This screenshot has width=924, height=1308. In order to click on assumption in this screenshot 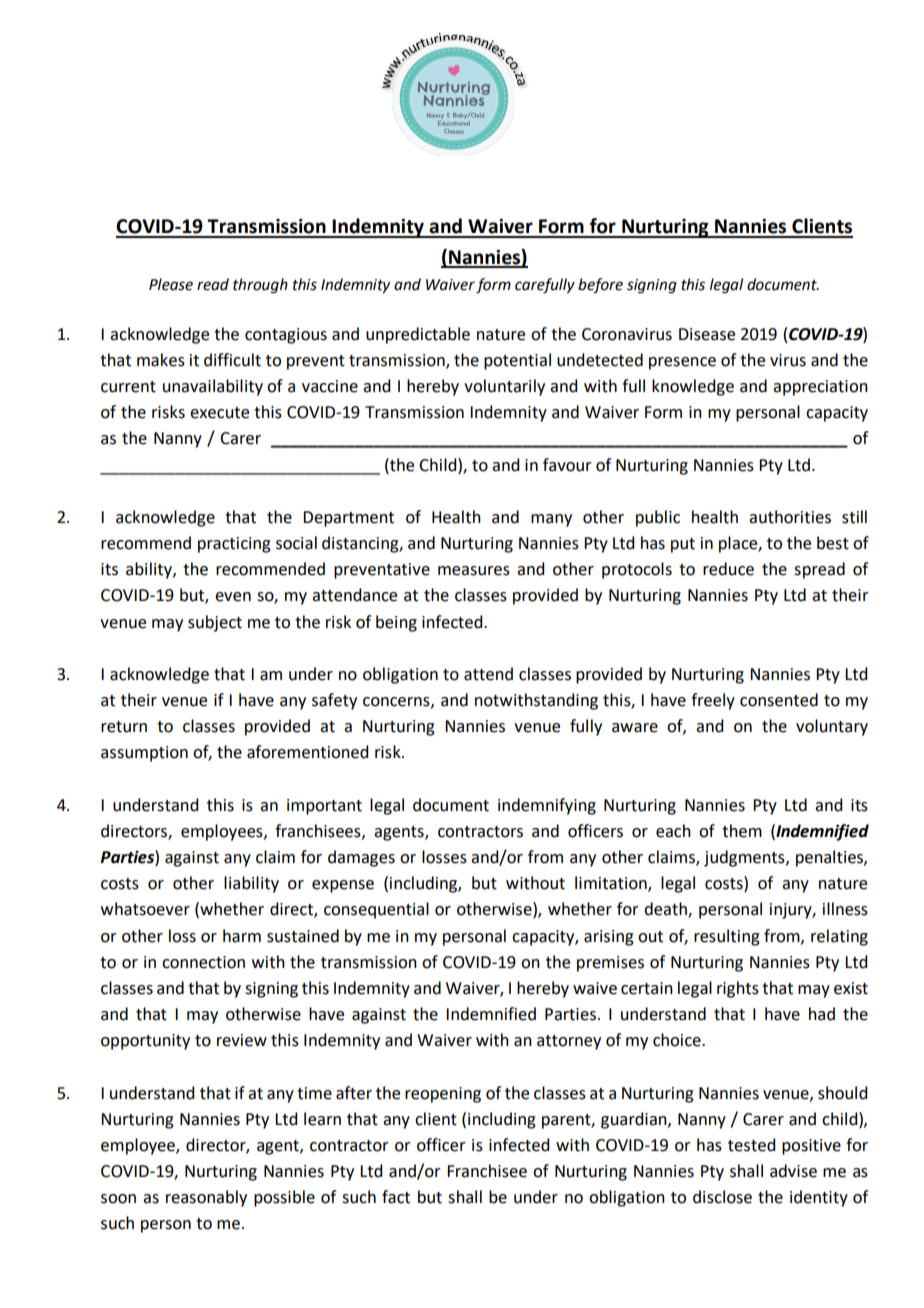, I will do `click(144, 754)`.
